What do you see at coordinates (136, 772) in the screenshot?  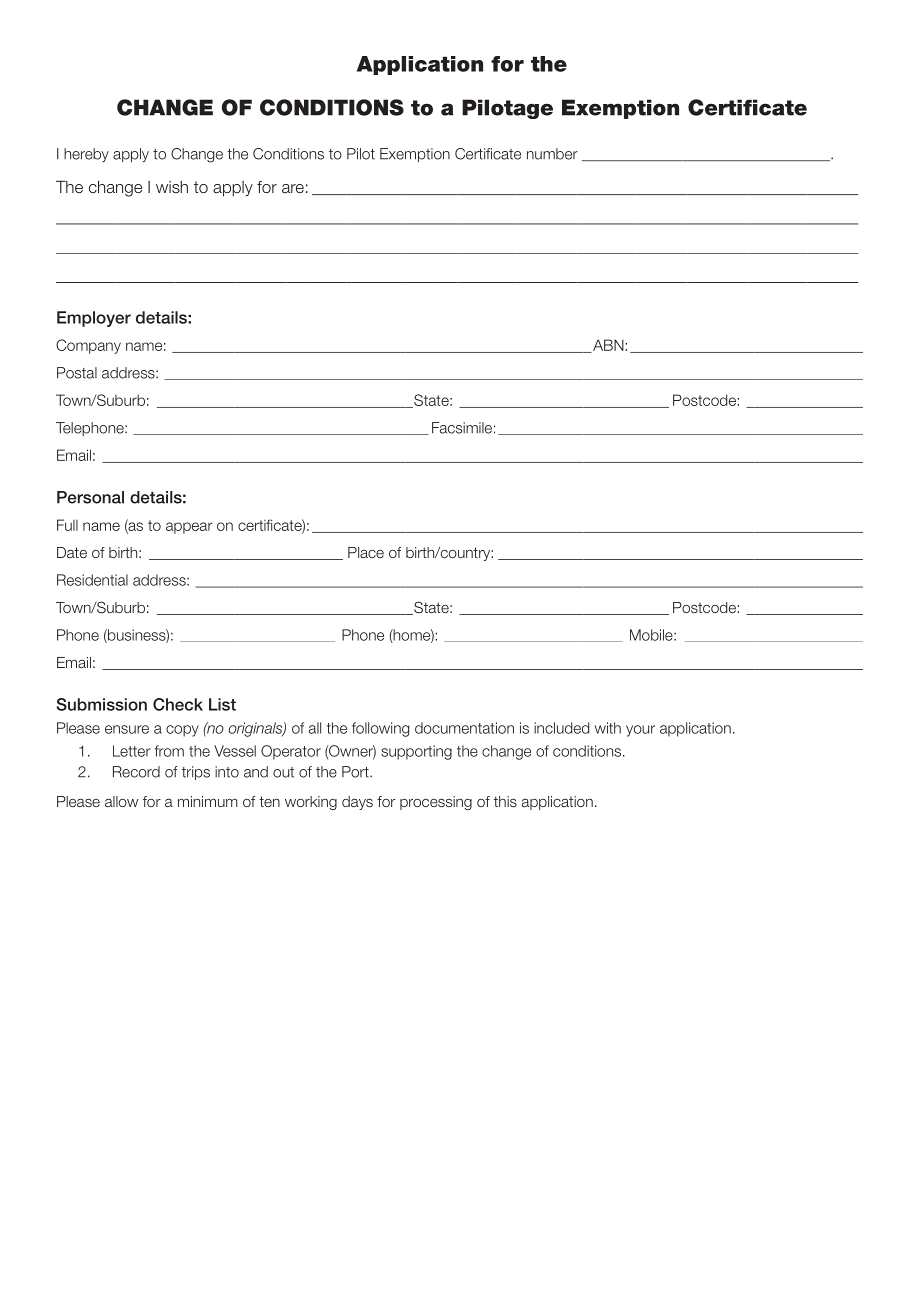 I see `Record` at bounding box center [136, 772].
